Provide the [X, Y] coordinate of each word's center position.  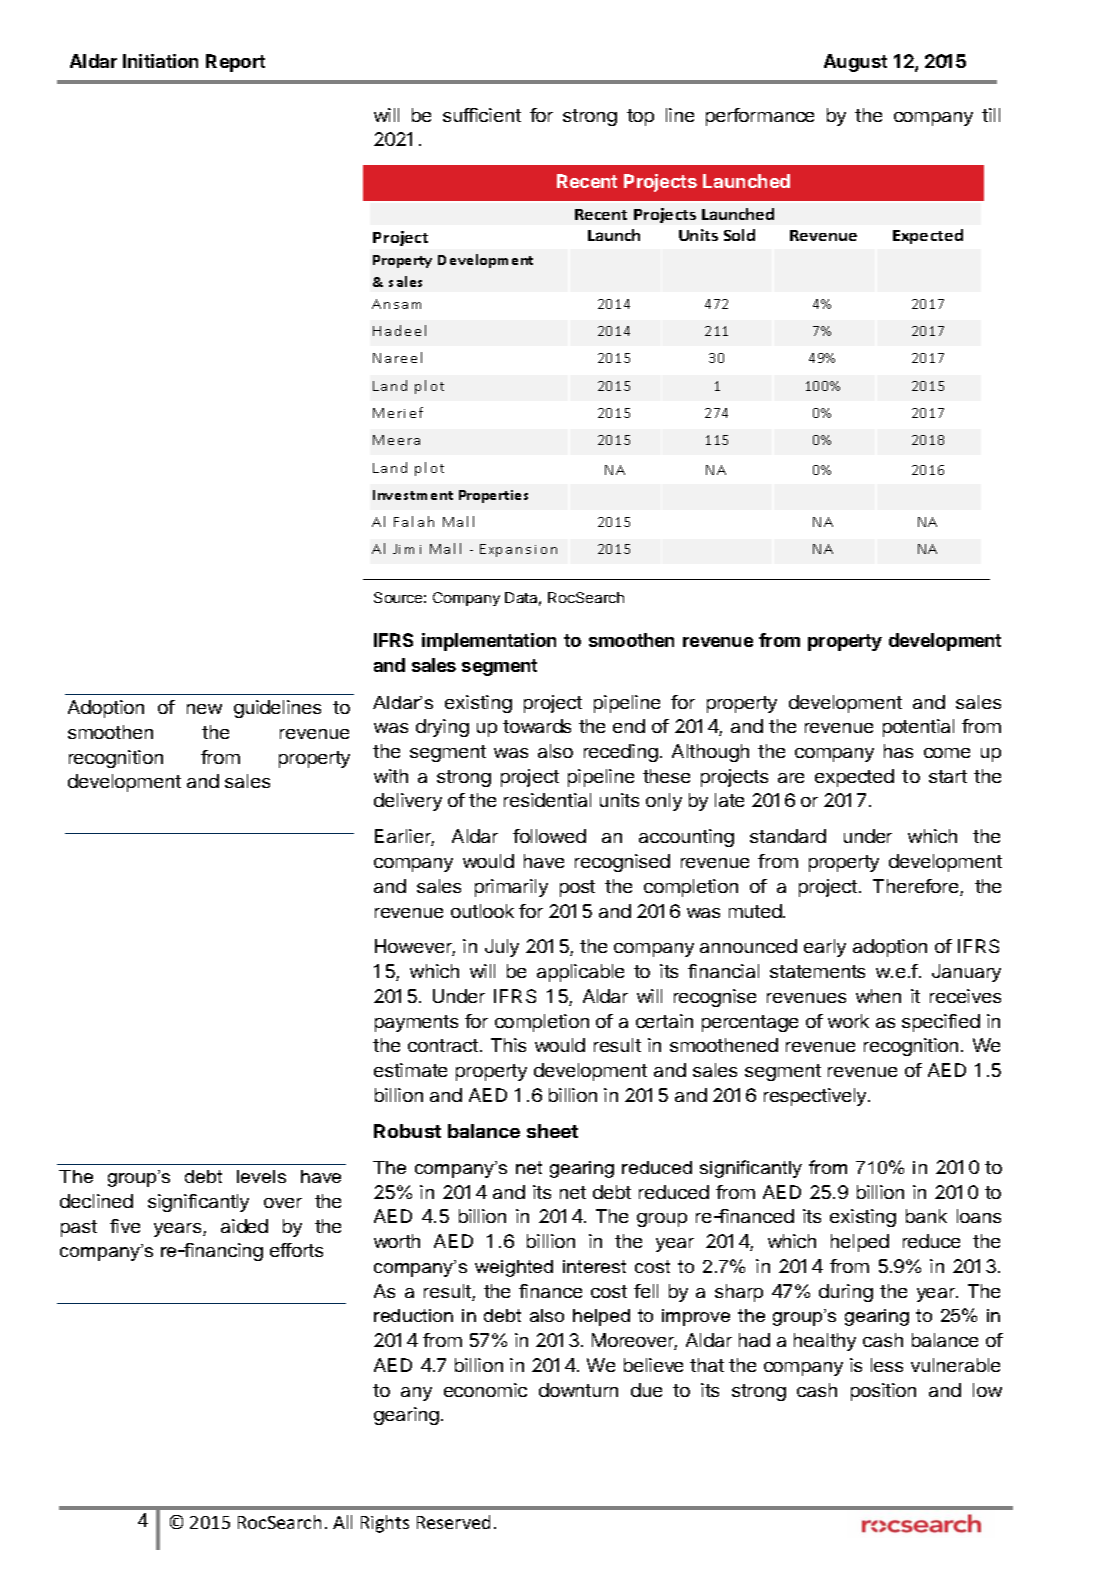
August [855, 63]
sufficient [482, 115]
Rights [385, 1524]
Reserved [453, 1522]
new [204, 709]
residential [547, 800]
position [883, 1392]
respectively [816, 1097]
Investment [413, 495]
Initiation [160, 61]
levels [261, 1176]
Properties [493, 496]
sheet [552, 1131]
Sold [739, 235]
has [898, 751]
